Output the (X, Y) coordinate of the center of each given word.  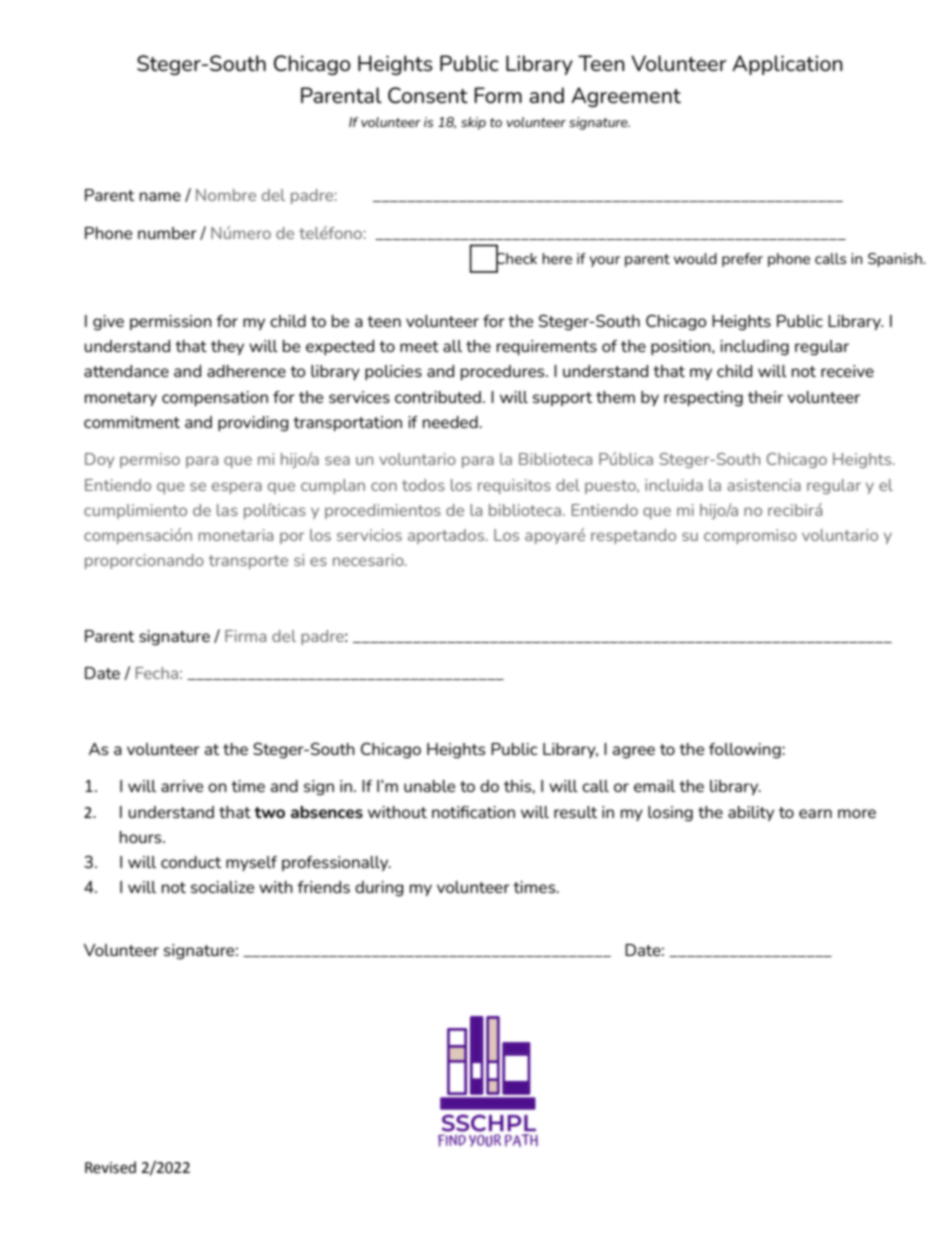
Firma (245, 636)
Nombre (226, 195)
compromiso (750, 536)
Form (498, 95)
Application (787, 65)
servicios (369, 535)
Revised (110, 1167)
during (379, 889)
